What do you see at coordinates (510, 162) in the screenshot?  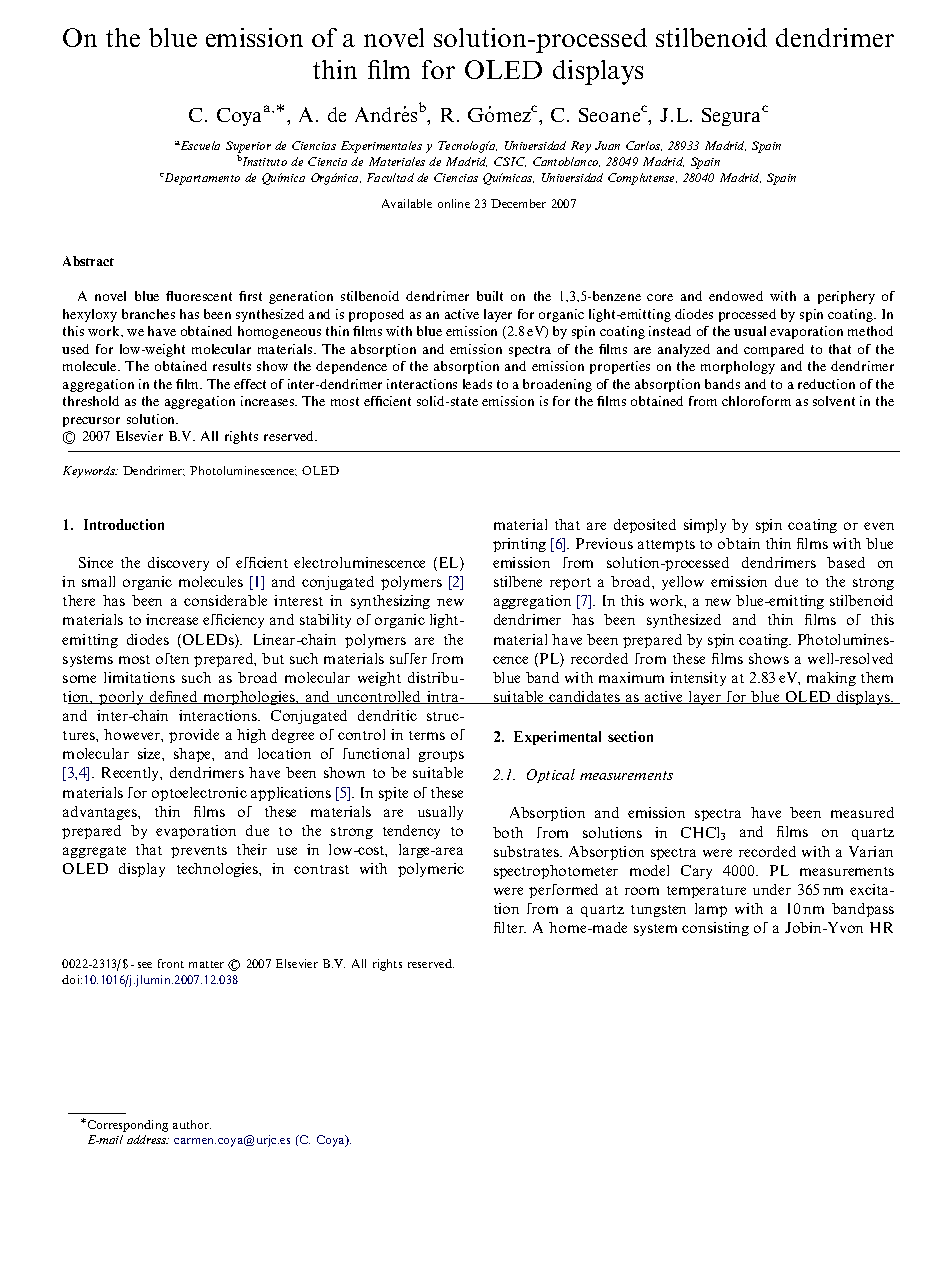 I see `CSIC` at bounding box center [510, 162].
